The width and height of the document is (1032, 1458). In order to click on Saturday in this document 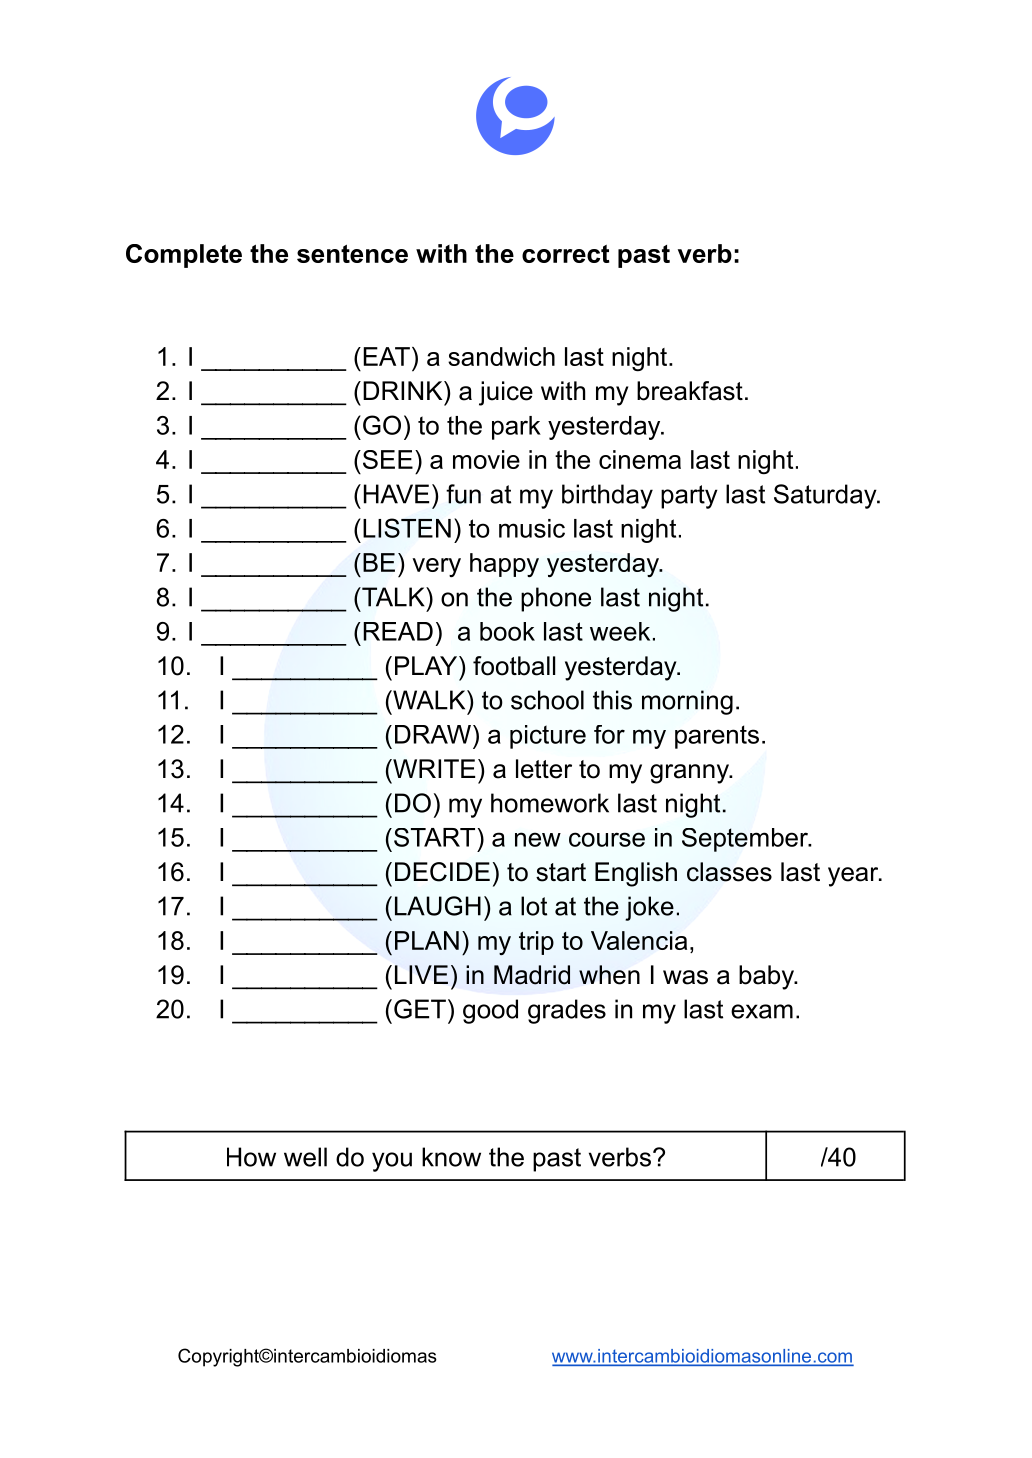, I will do `click(826, 496)`.
